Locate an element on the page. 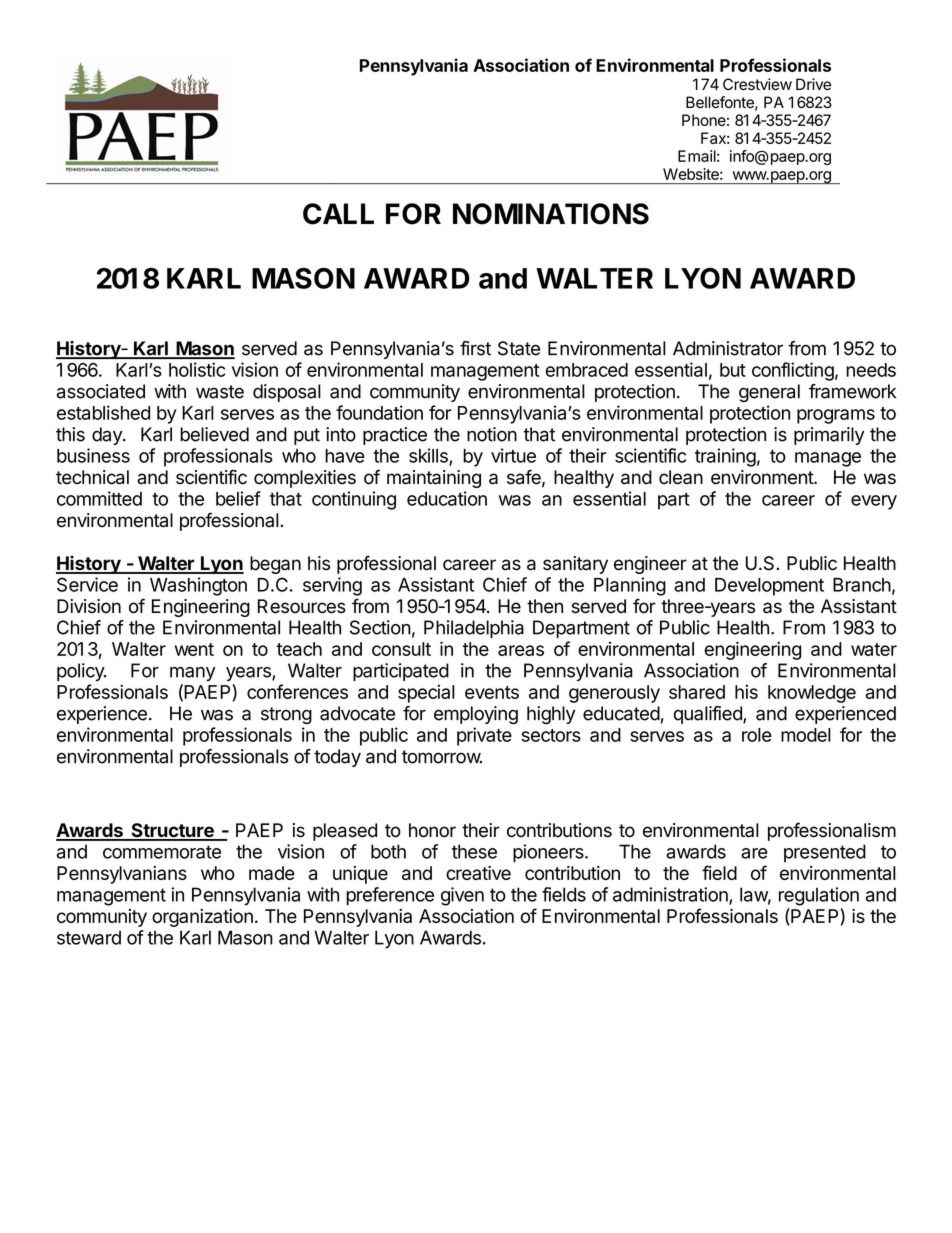 The image size is (952, 1233). organization is located at coordinates (202, 918).
